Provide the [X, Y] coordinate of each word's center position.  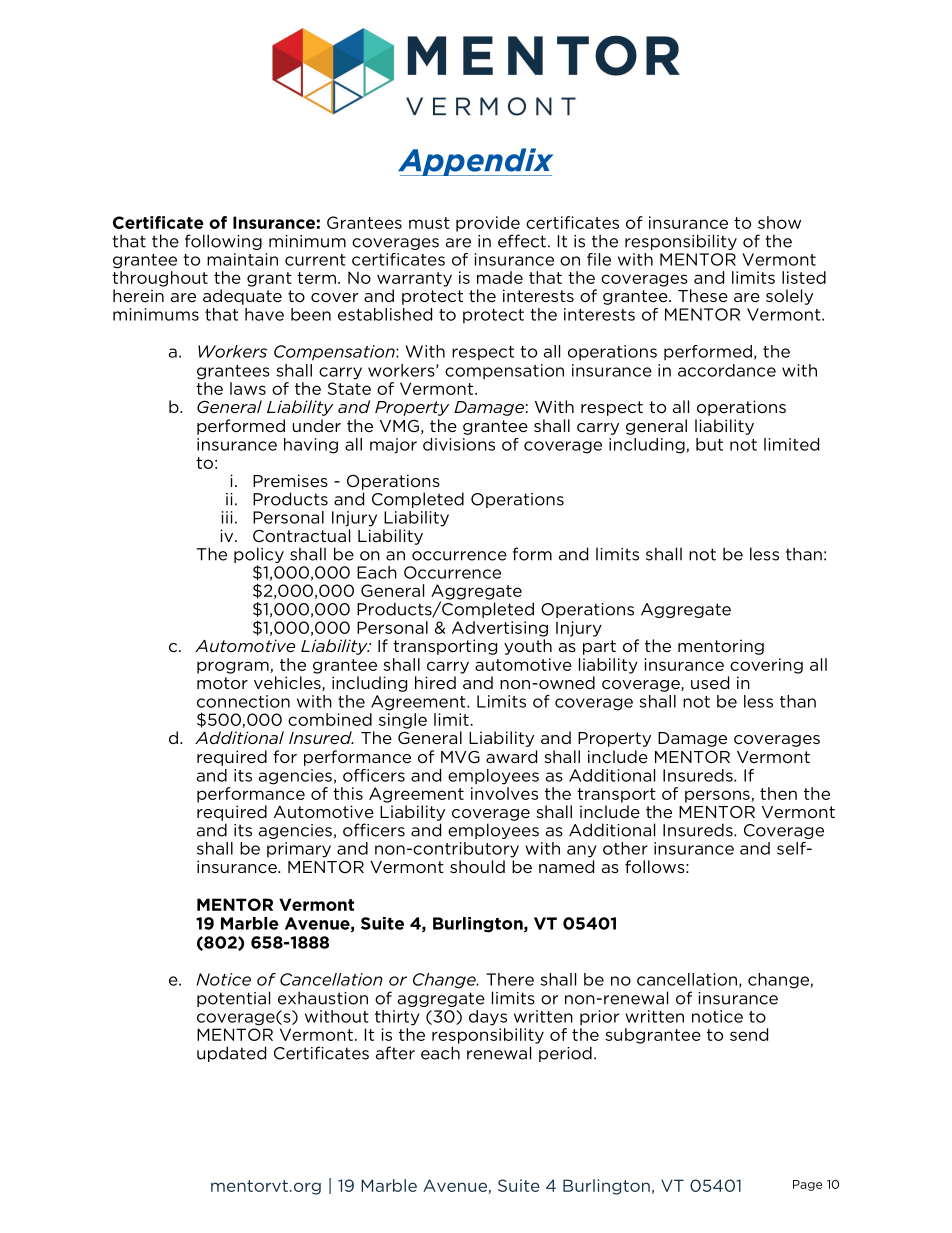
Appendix [475, 162]
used [710, 682]
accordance [727, 370]
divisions [459, 444]
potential [233, 999]
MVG [460, 756]
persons [718, 796]
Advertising [500, 629]
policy [259, 555]
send [749, 1034]
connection [243, 701]
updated [231, 1054]
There [510, 979]
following [223, 242]
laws [248, 388]
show [779, 222]
